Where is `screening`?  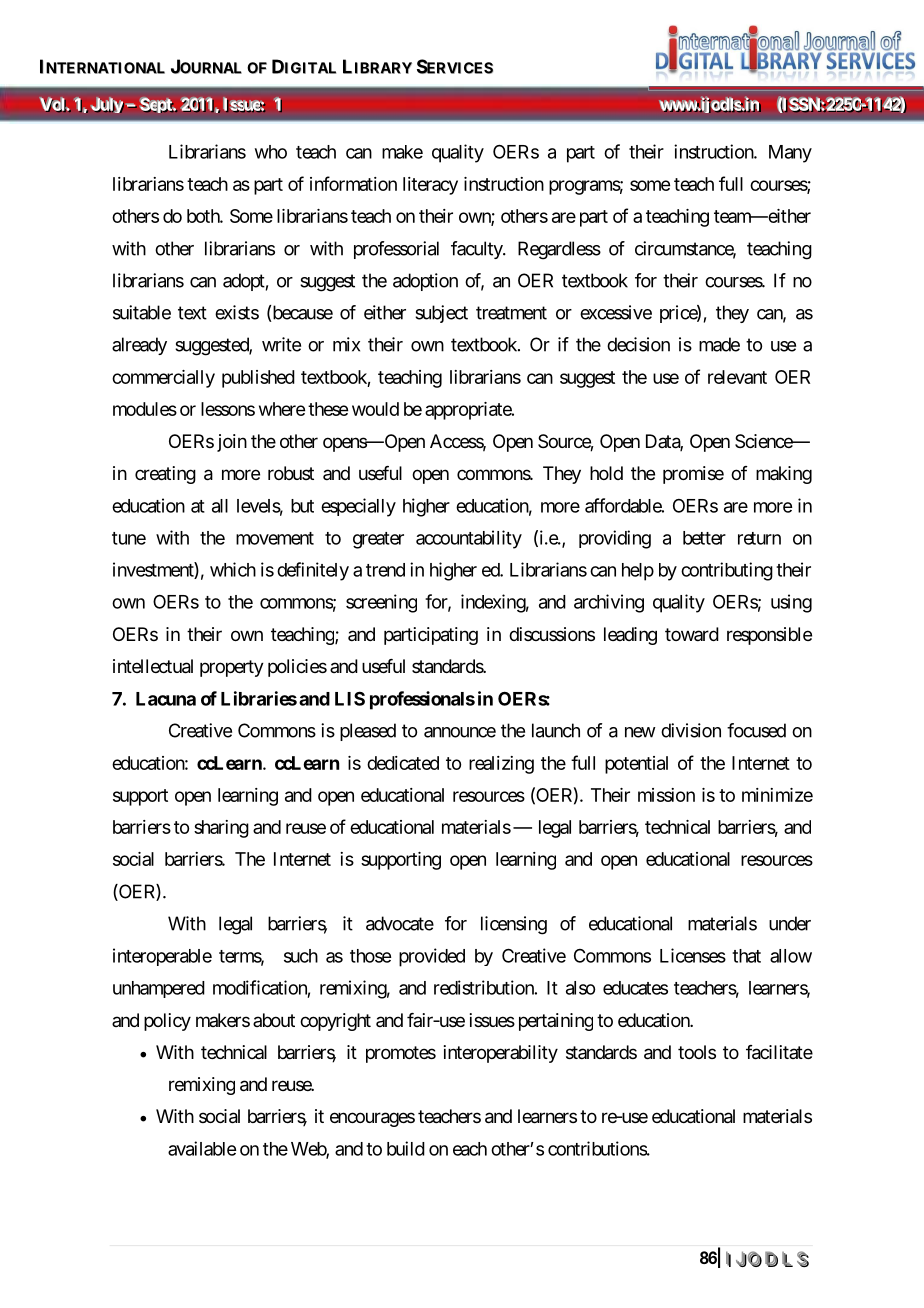
screening is located at coordinates (381, 603).
